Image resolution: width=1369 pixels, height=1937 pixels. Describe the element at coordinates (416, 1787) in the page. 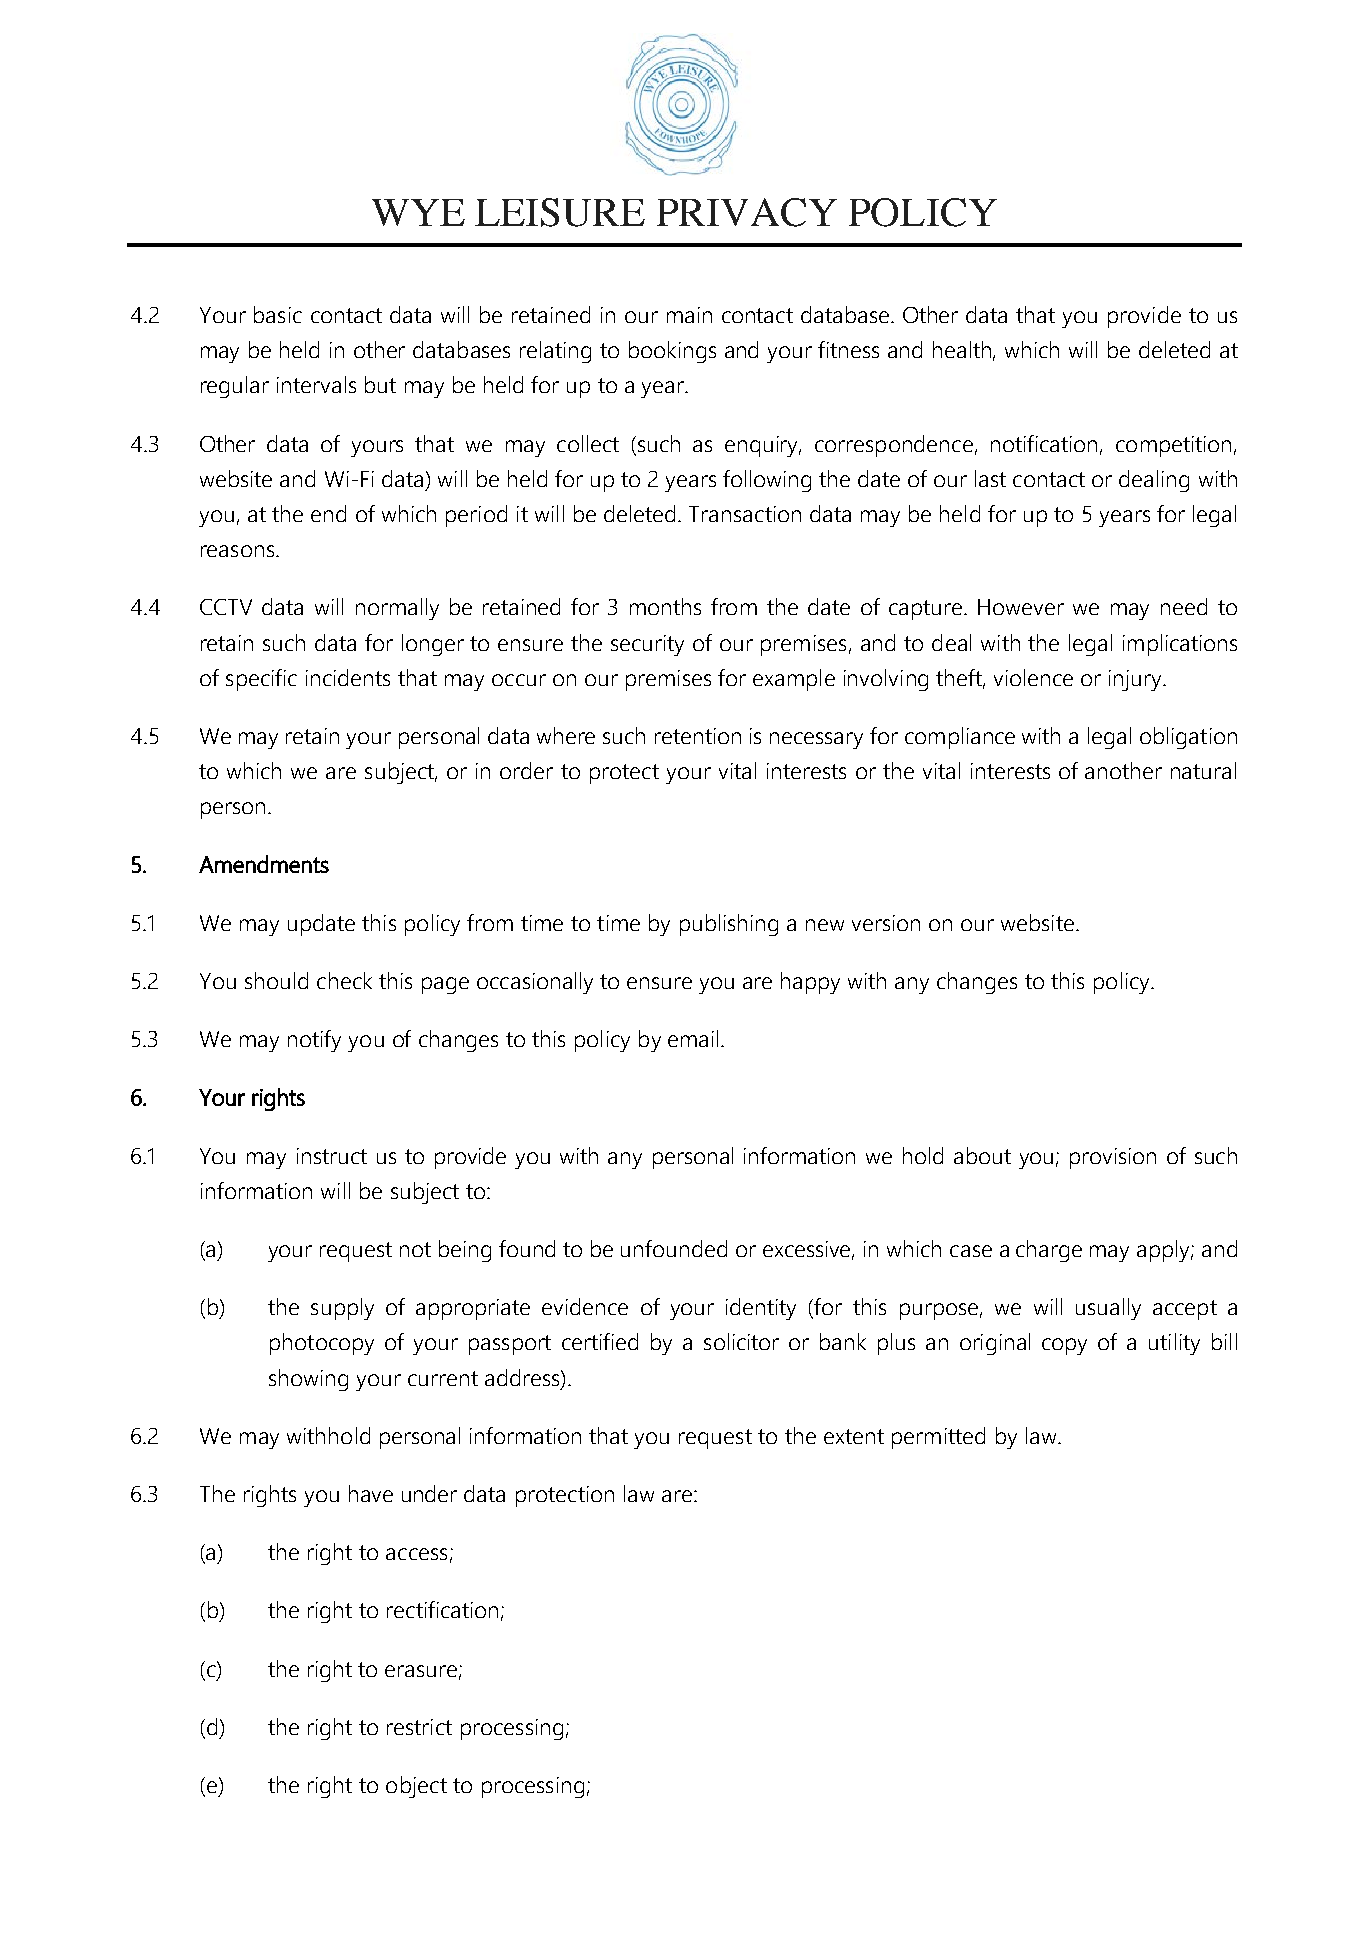

I see `object` at that location.
